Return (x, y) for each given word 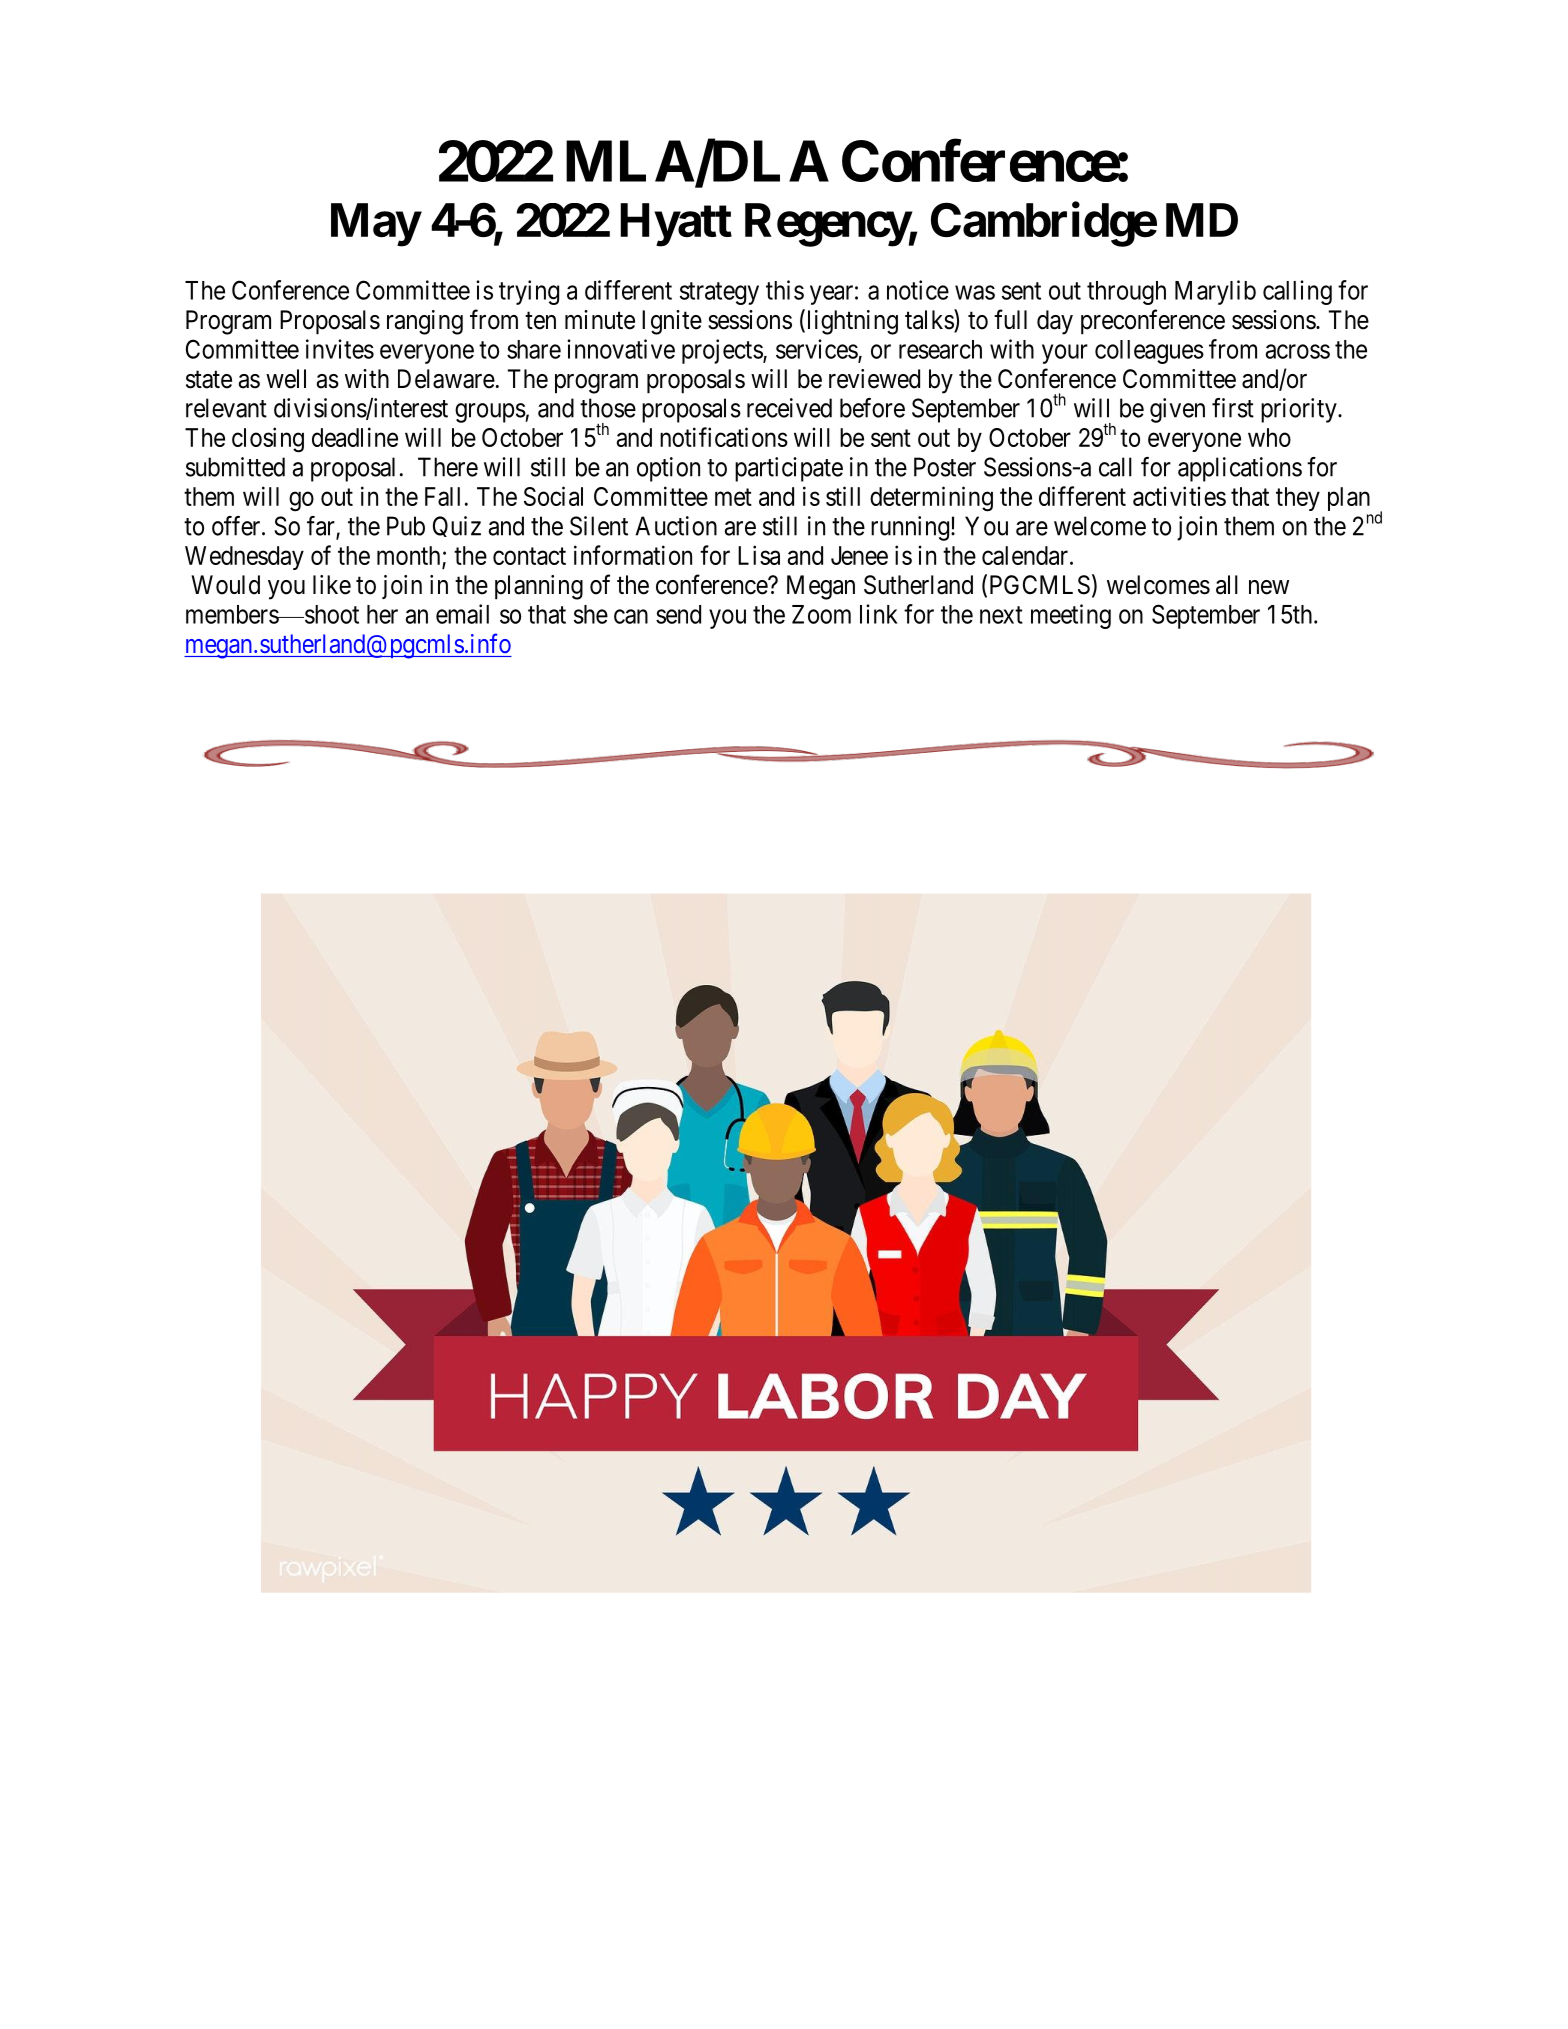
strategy (719, 293)
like (332, 585)
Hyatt (676, 225)
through (1126, 293)
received (789, 408)
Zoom (821, 614)
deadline (355, 437)
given (1177, 410)
